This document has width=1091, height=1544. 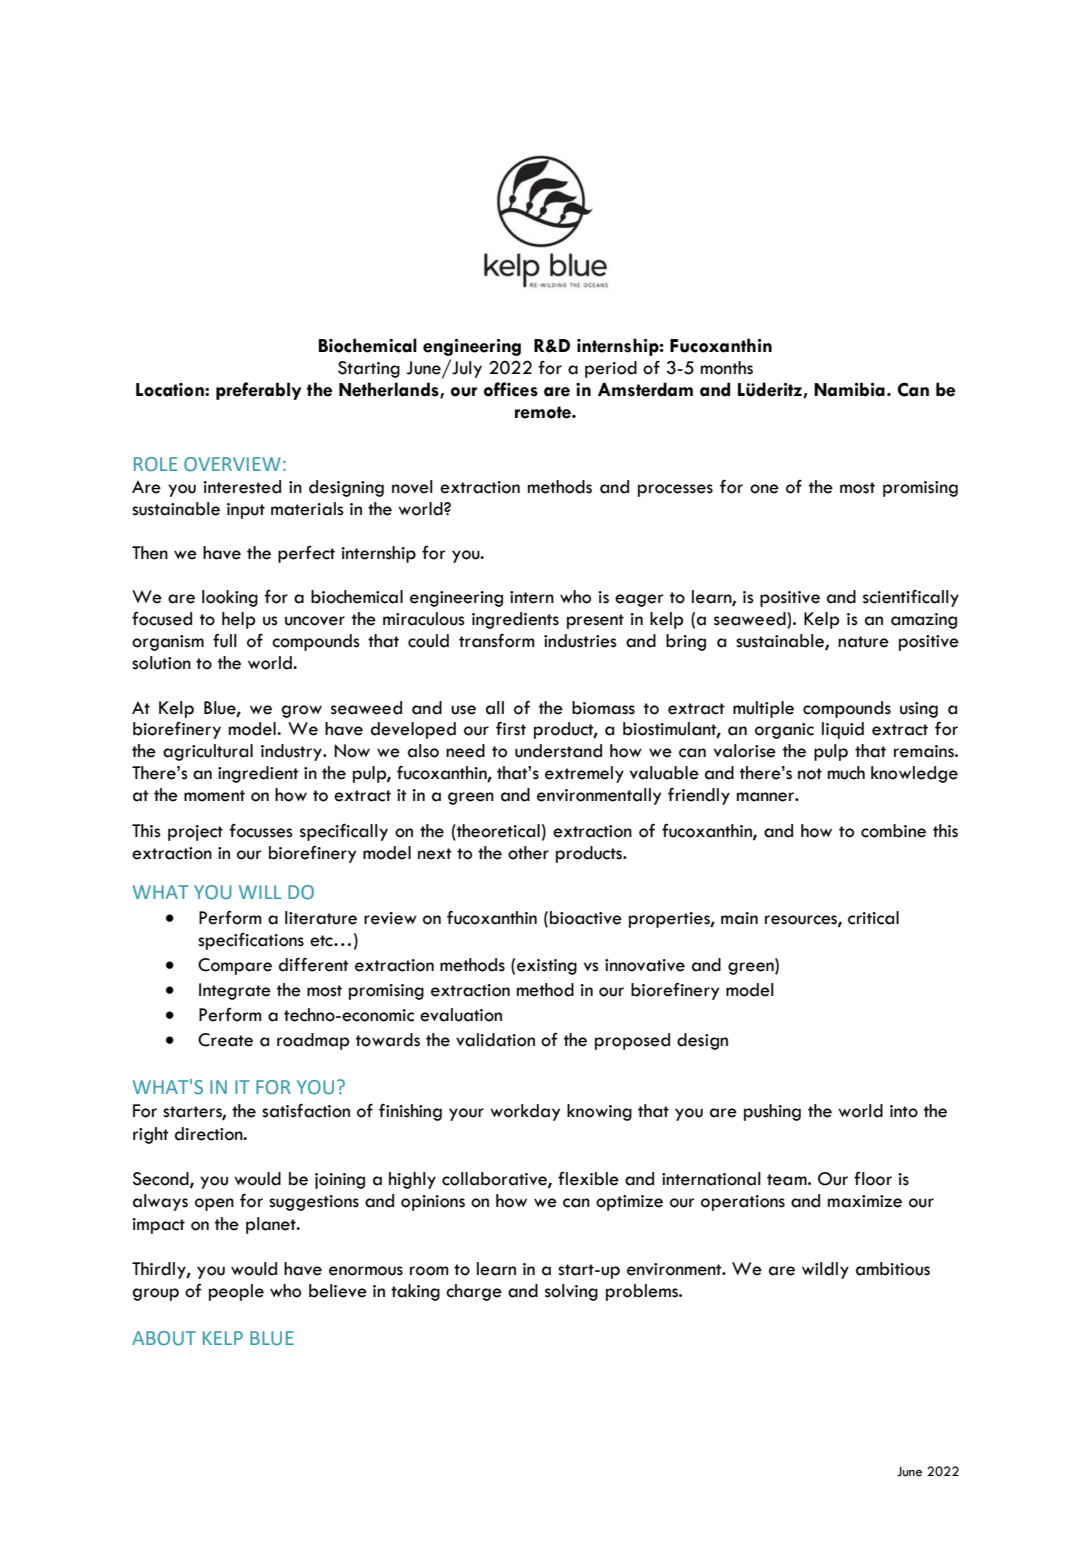 What do you see at coordinates (236, 1292) in the document?
I see `people` at bounding box center [236, 1292].
